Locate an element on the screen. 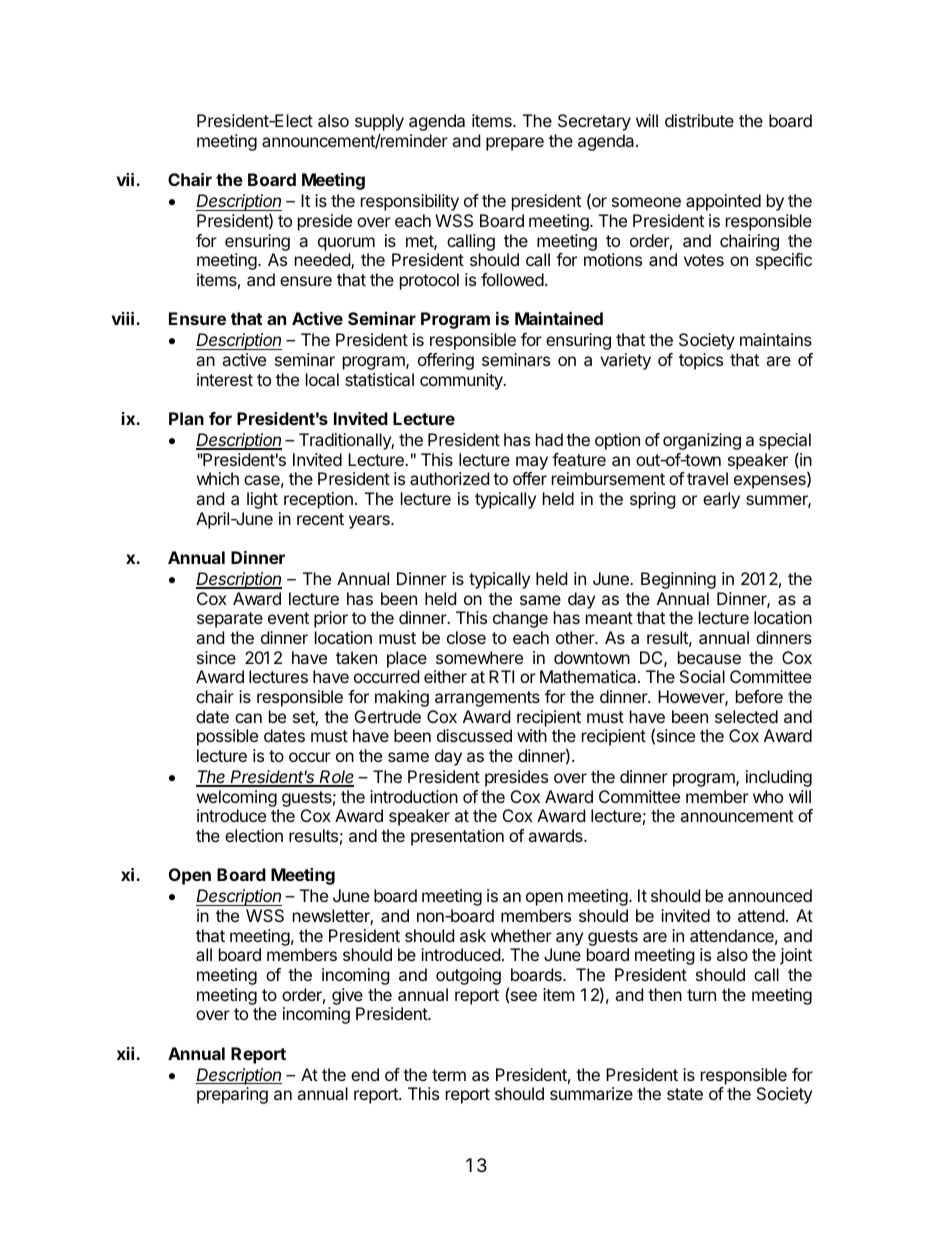  interest is located at coordinates (225, 379).
